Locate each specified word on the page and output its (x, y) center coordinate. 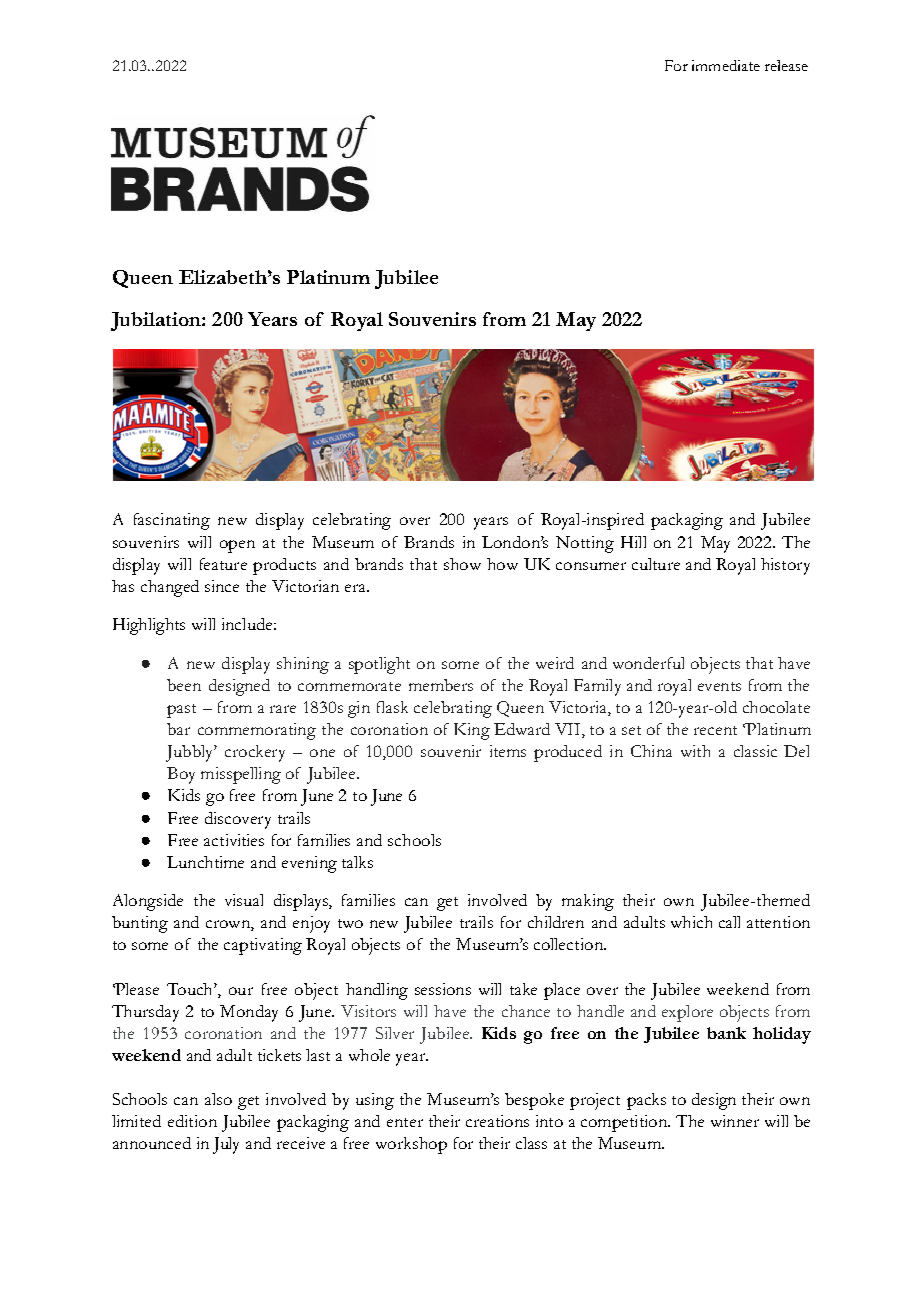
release (786, 65)
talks (357, 862)
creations (497, 1121)
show (462, 564)
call (729, 922)
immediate (726, 65)
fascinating (172, 521)
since (222, 586)
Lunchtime (205, 862)
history (785, 566)
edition (192, 1121)
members (441, 685)
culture (656, 564)
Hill (633, 542)
